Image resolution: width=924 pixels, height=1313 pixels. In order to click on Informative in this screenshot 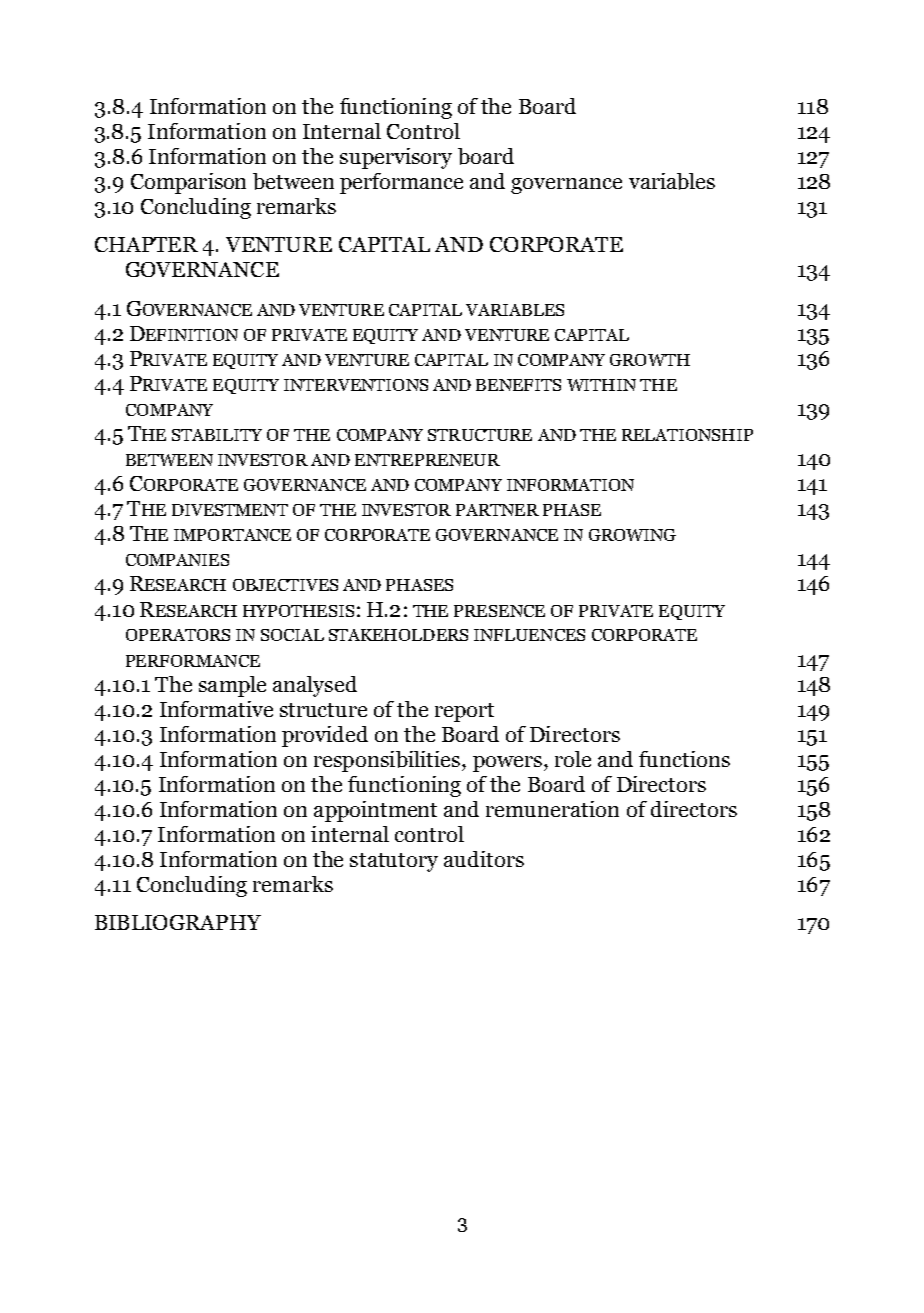, I will do `click(216, 709)`.
